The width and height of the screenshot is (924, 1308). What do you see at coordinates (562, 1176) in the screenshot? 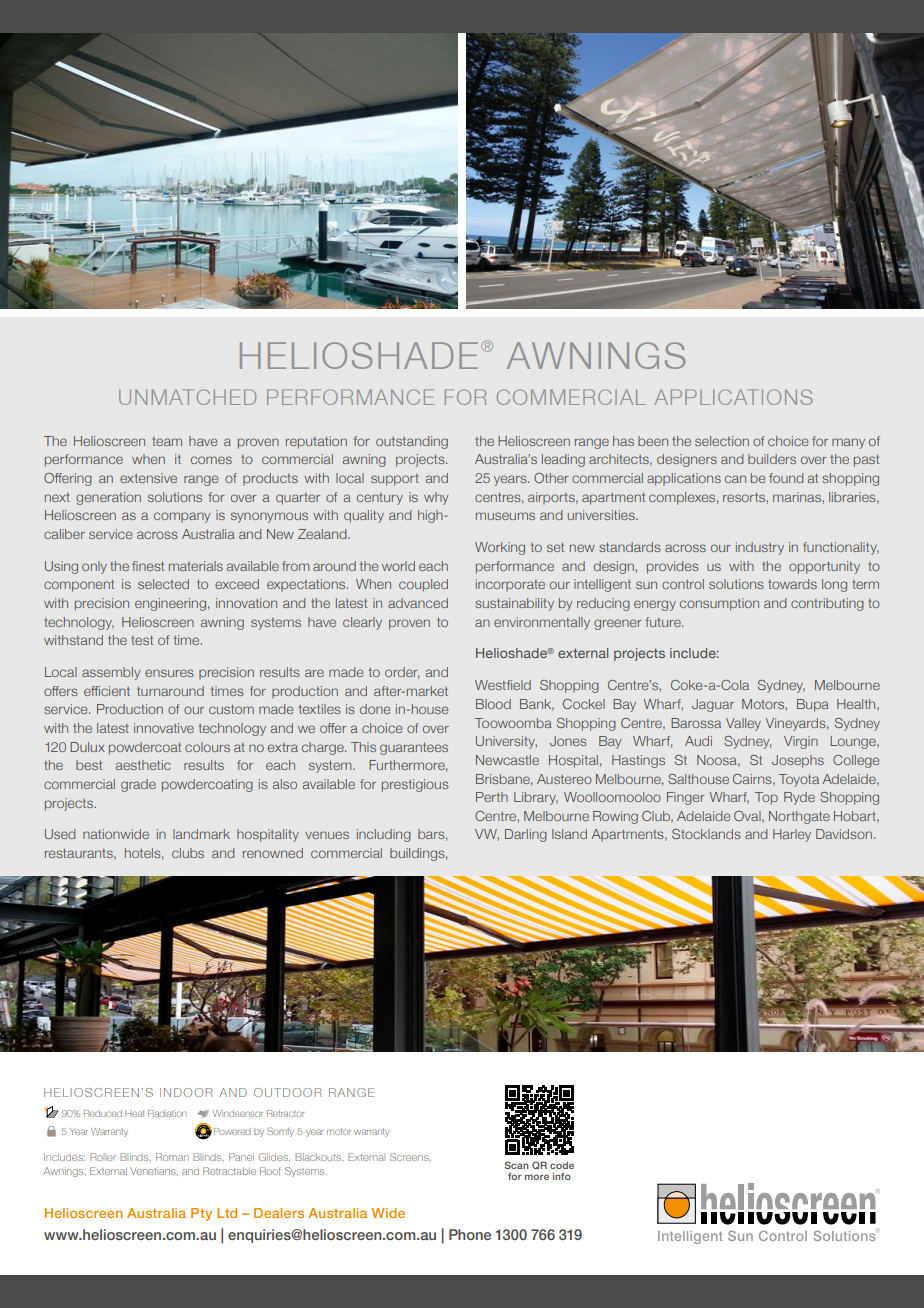
I see `info` at bounding box center [562, 1176].
